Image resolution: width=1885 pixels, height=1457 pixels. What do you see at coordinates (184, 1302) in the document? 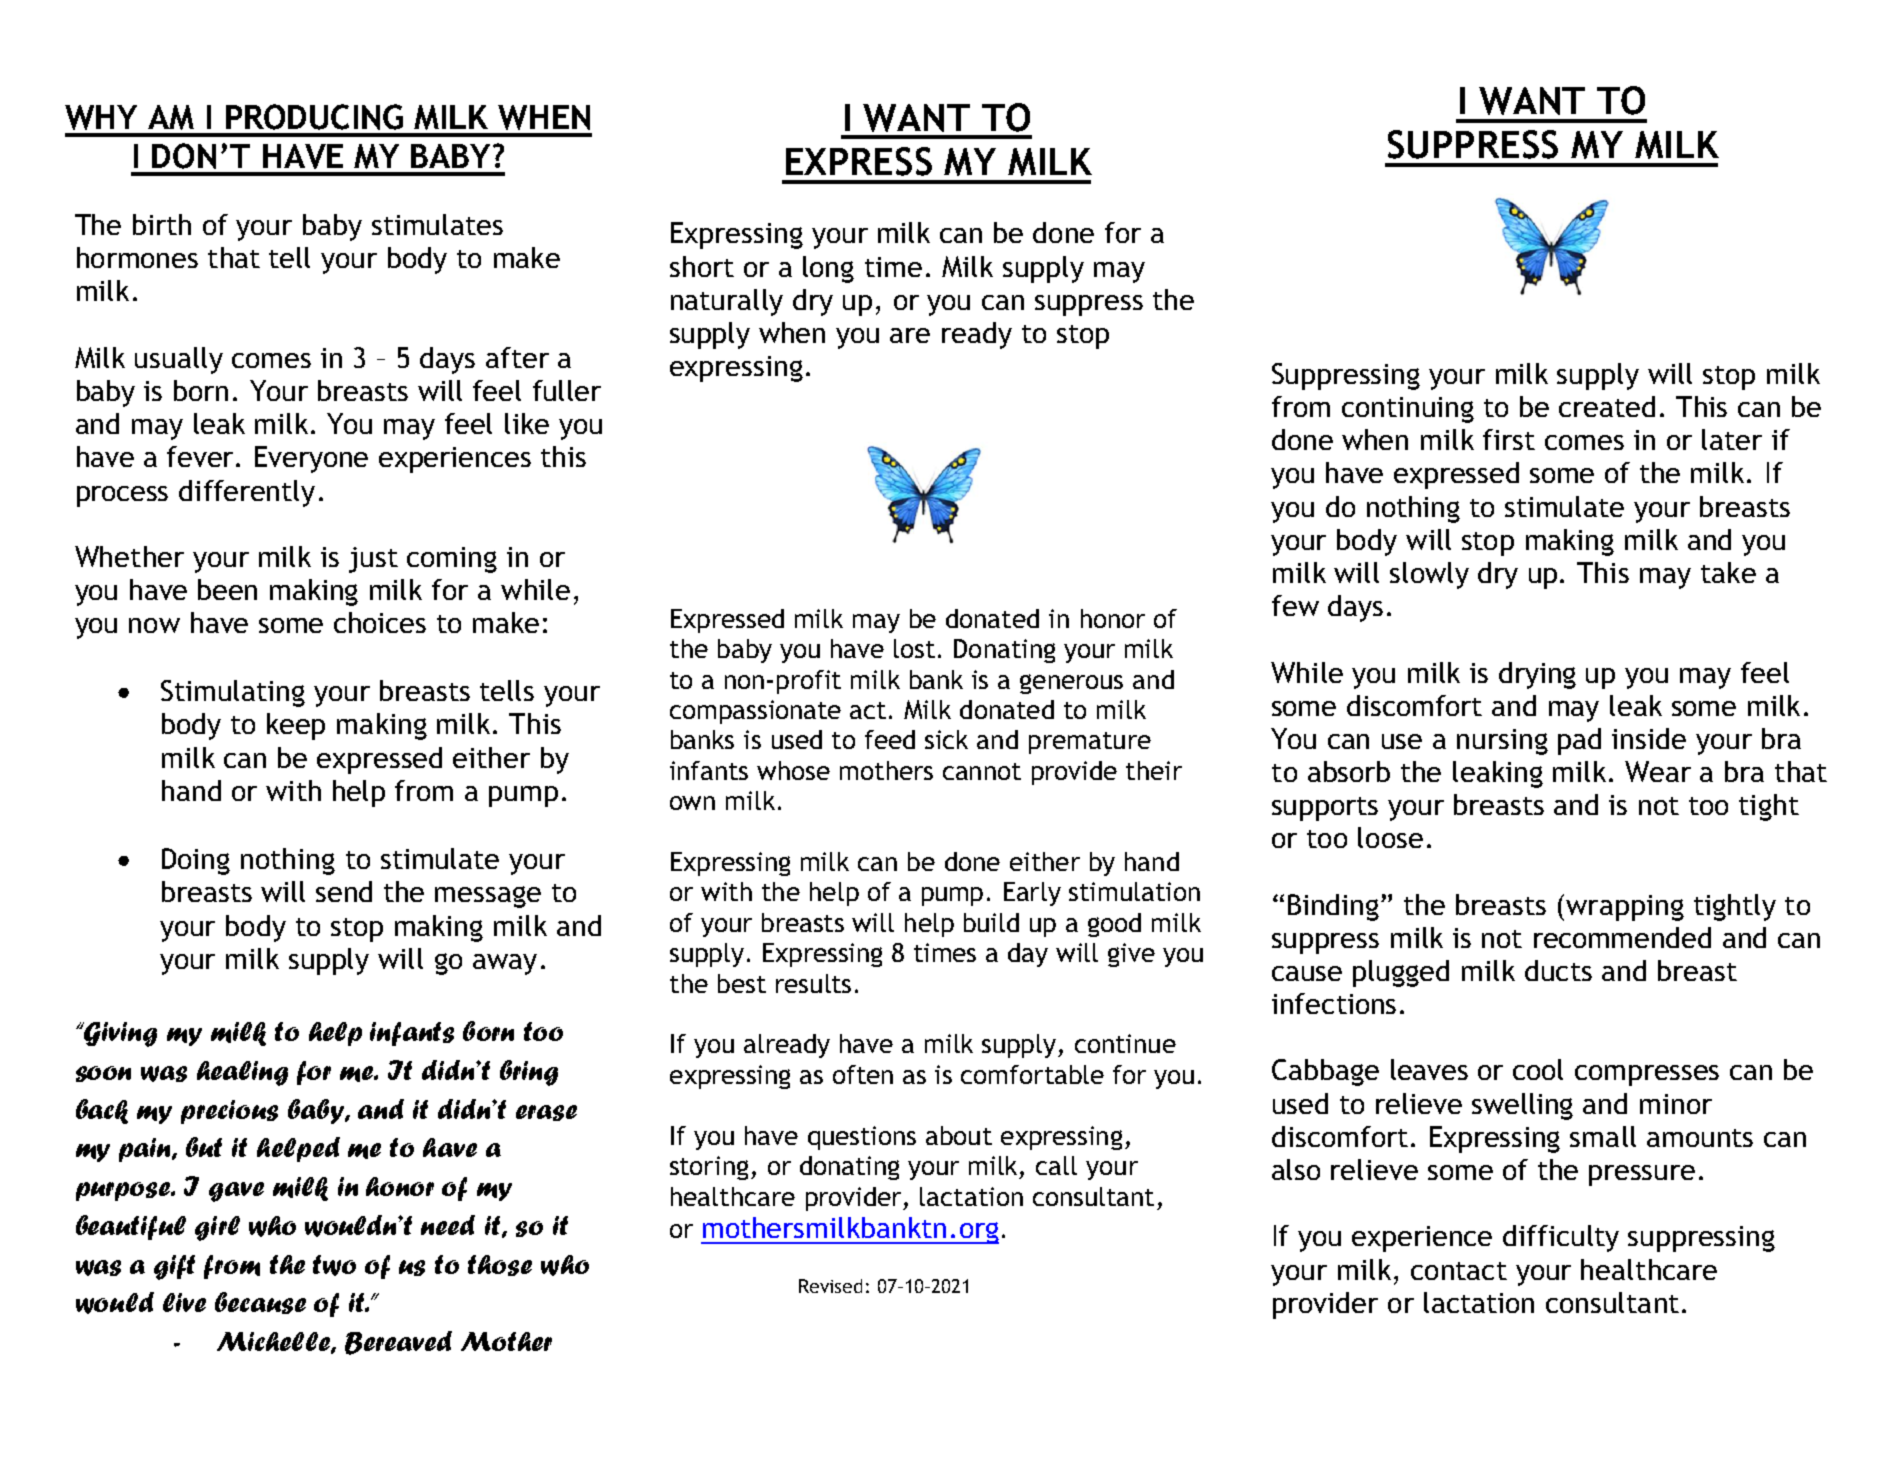
I see `live` at bounding box center [184, 1302].
